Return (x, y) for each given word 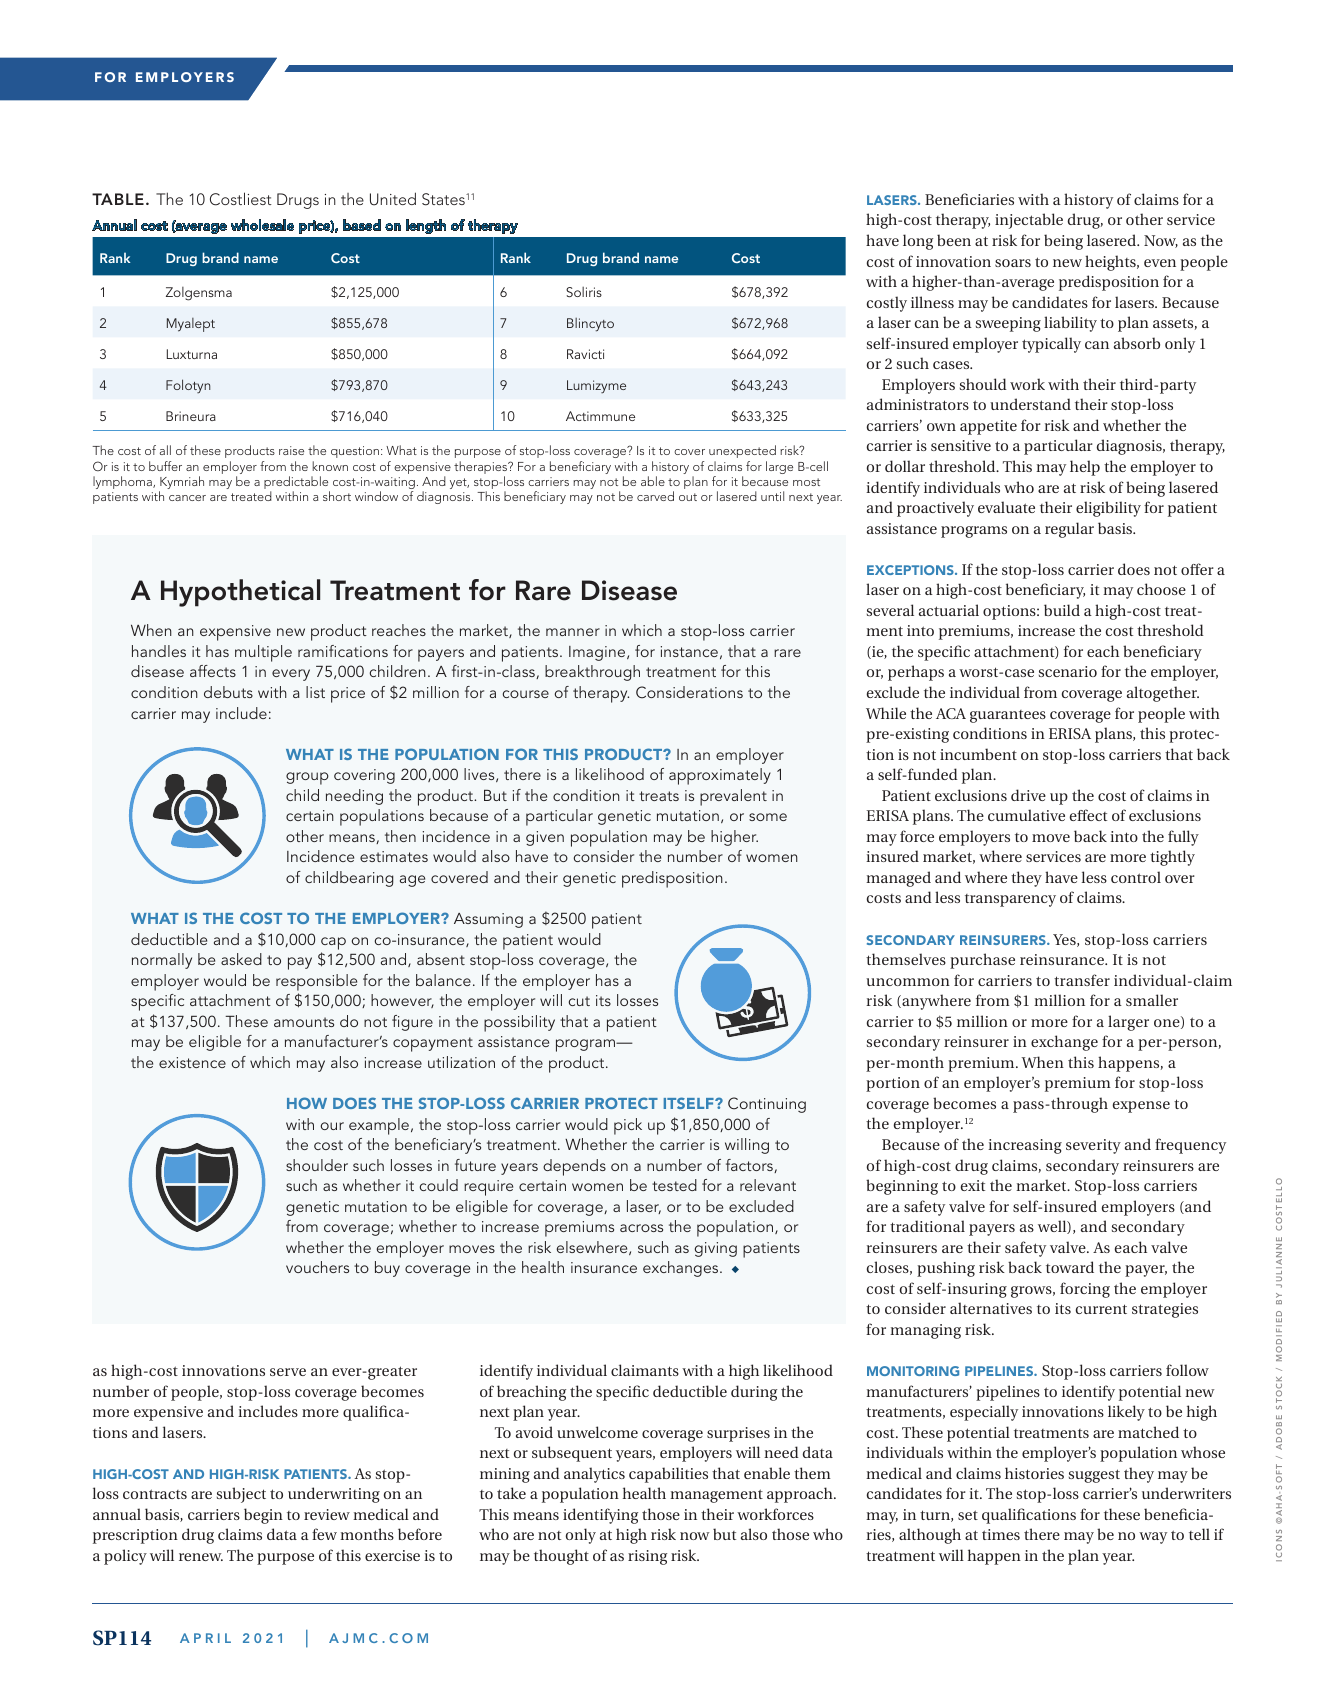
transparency (1010, 900)
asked (241, 959)
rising (647, 1557)
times (1001, 1534)
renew (201, 1557)
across (641, 1228)
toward (1070, 1267)
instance (689, 651)
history (1088, 201)
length (426, 226)
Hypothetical (240, 593)
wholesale (262, 225)
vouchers (317, 1267)
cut (579, 1001)
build (1062, 610)
